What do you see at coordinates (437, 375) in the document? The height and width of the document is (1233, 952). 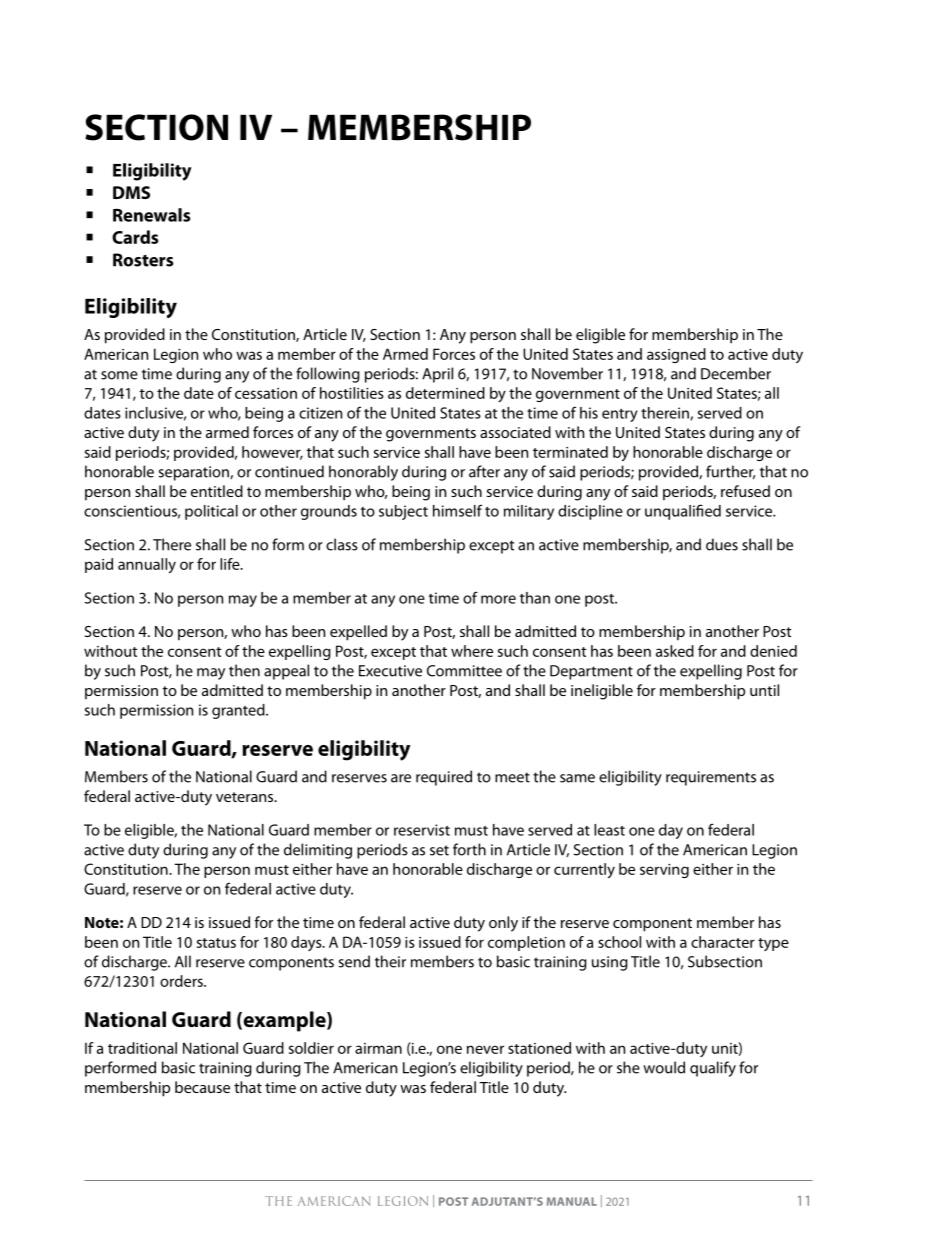 I see `April` at bounding box center [437, 375].
